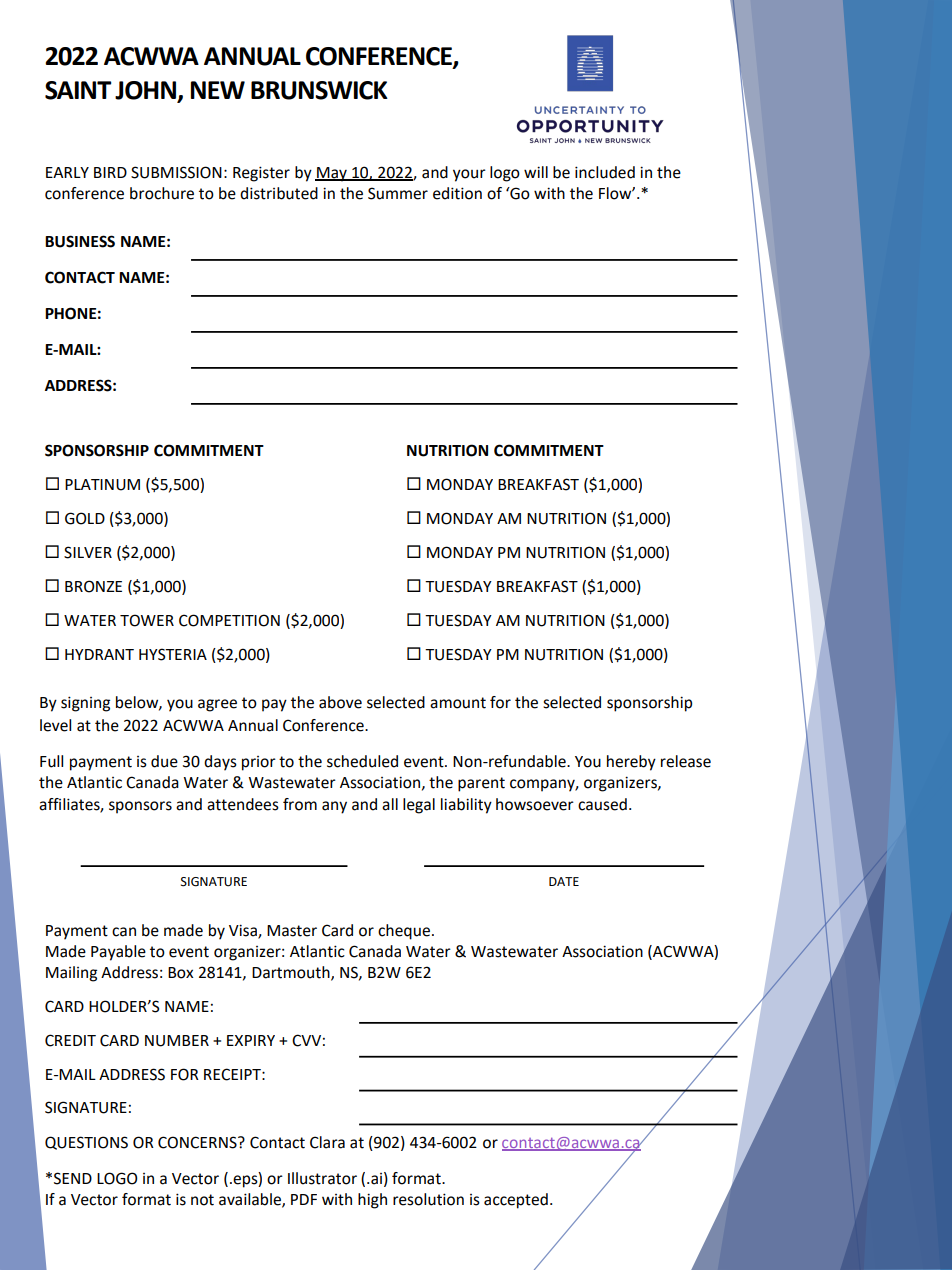 The height and width of the screenshot is (1270, 952). Describe the element at coordinates (147, 91) in the screenshot. I see `JOHN` at that location.
